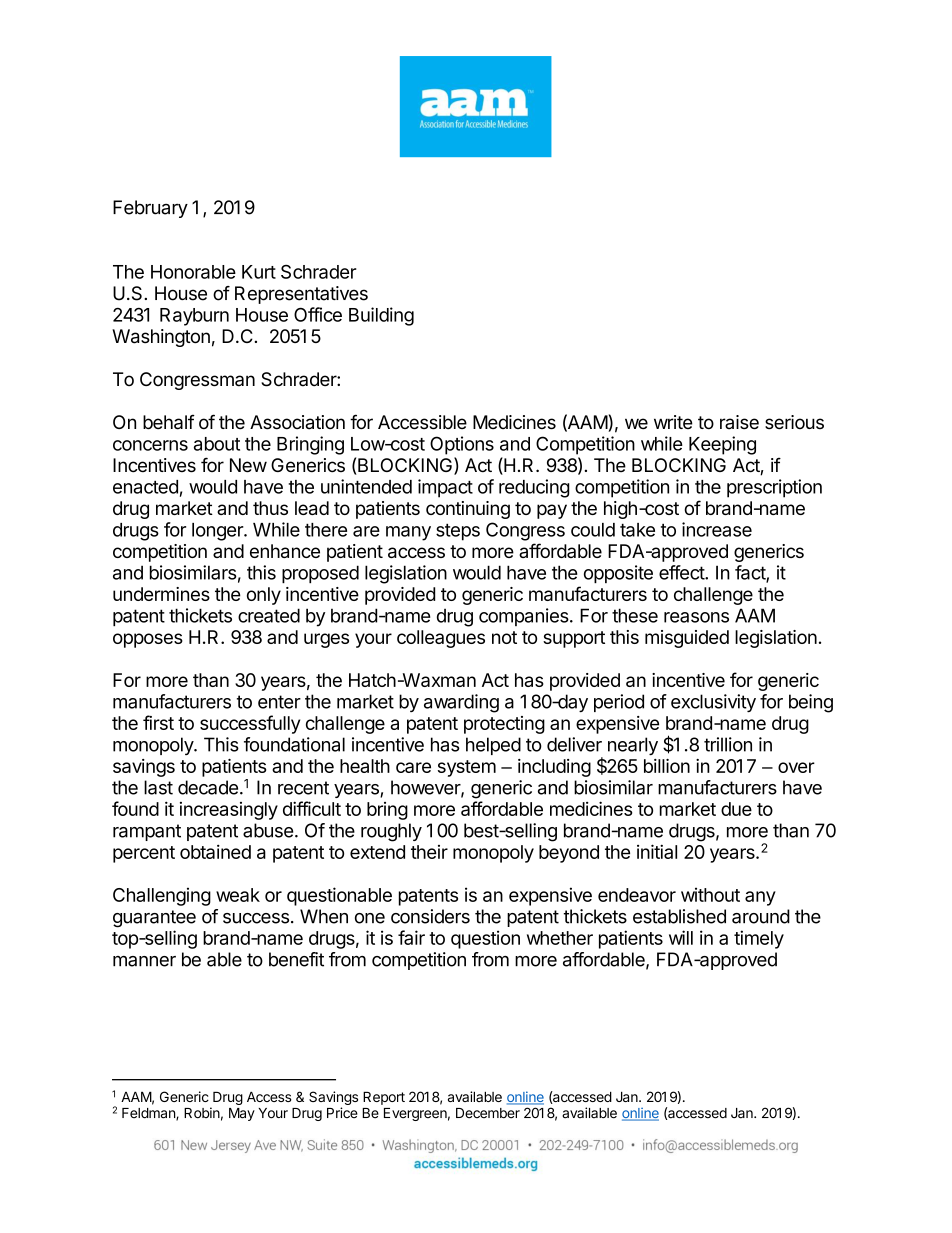 The height and width of the screenshot is (1233, 952). What do you see at coordinates (381, 316) in the screenshot?
I see `Building` at bounding box center [381, 316].
